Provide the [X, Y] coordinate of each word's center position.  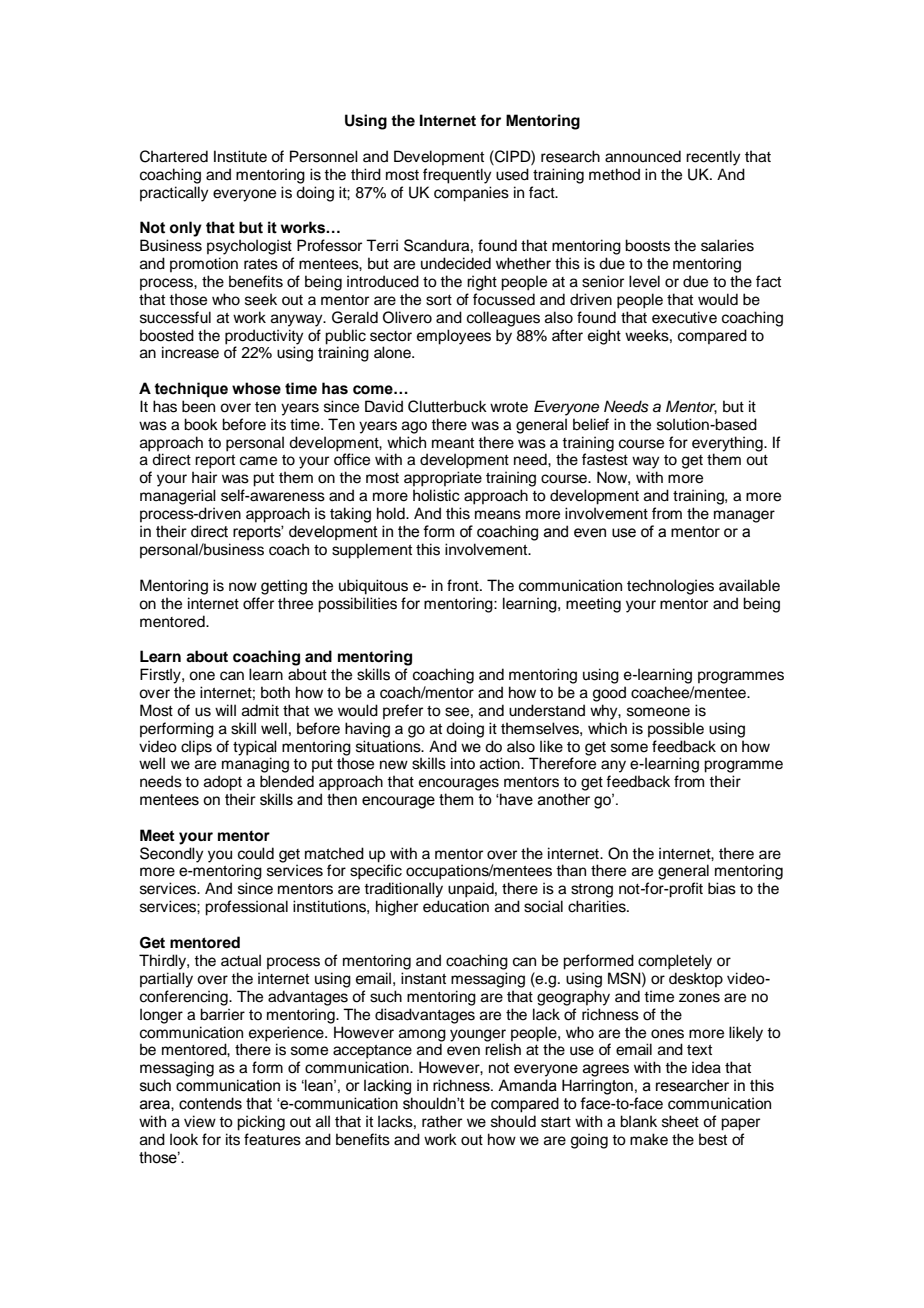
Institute [240, 156]
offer [258, 603]
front [464, 585]
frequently [457, 176]
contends [210, 1103]
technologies [670, 587]
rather [442, 1121]
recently [713, 158]
